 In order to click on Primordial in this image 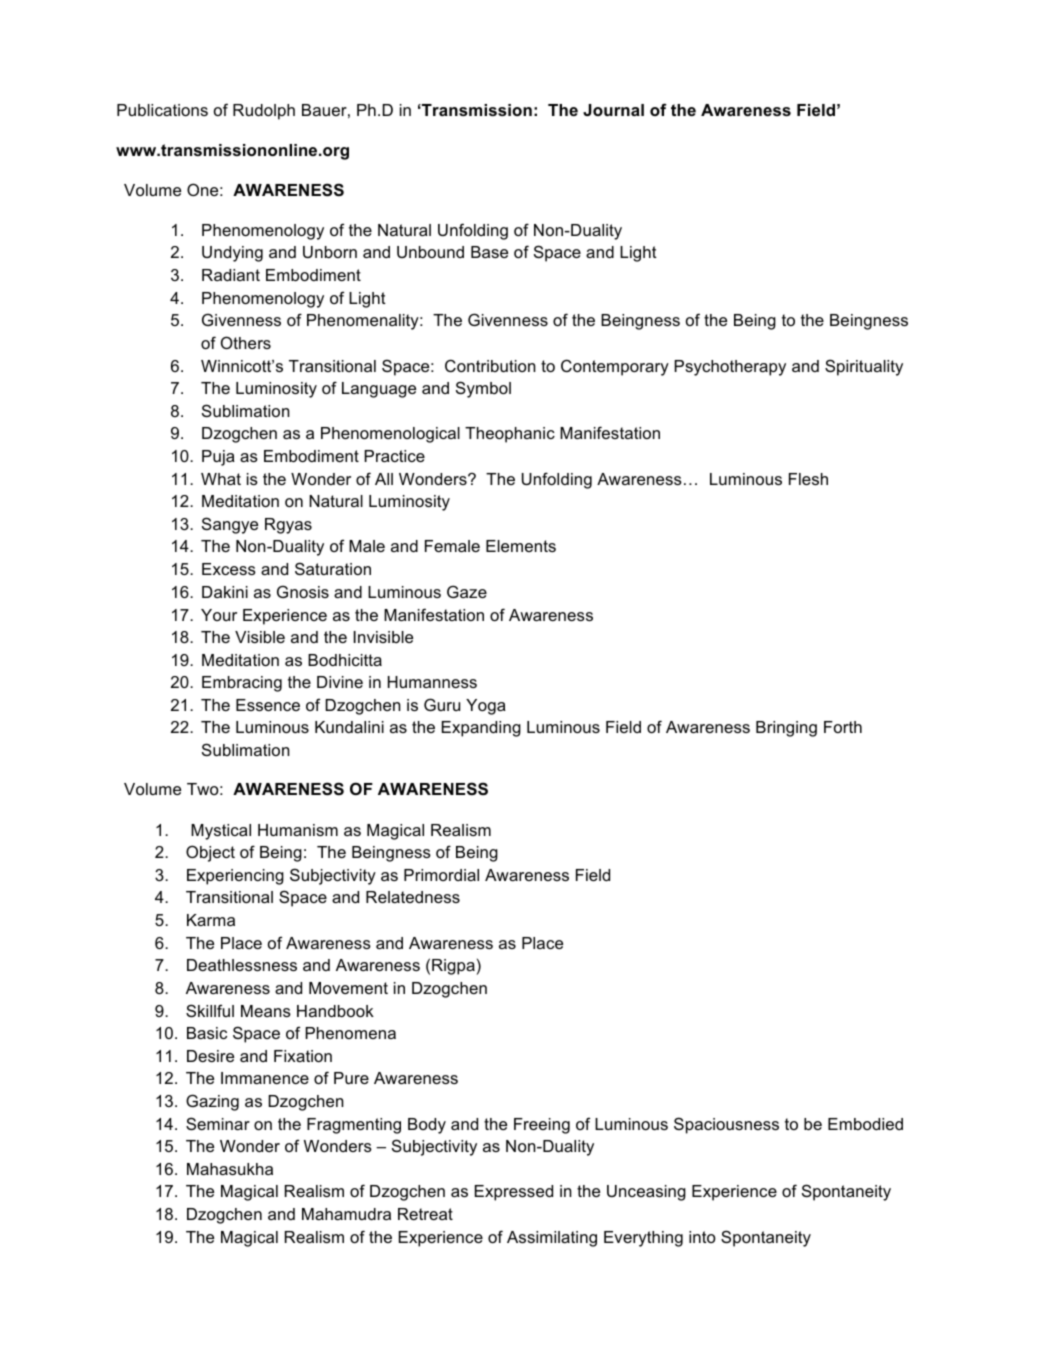, I will do `click(441, 875)`.
